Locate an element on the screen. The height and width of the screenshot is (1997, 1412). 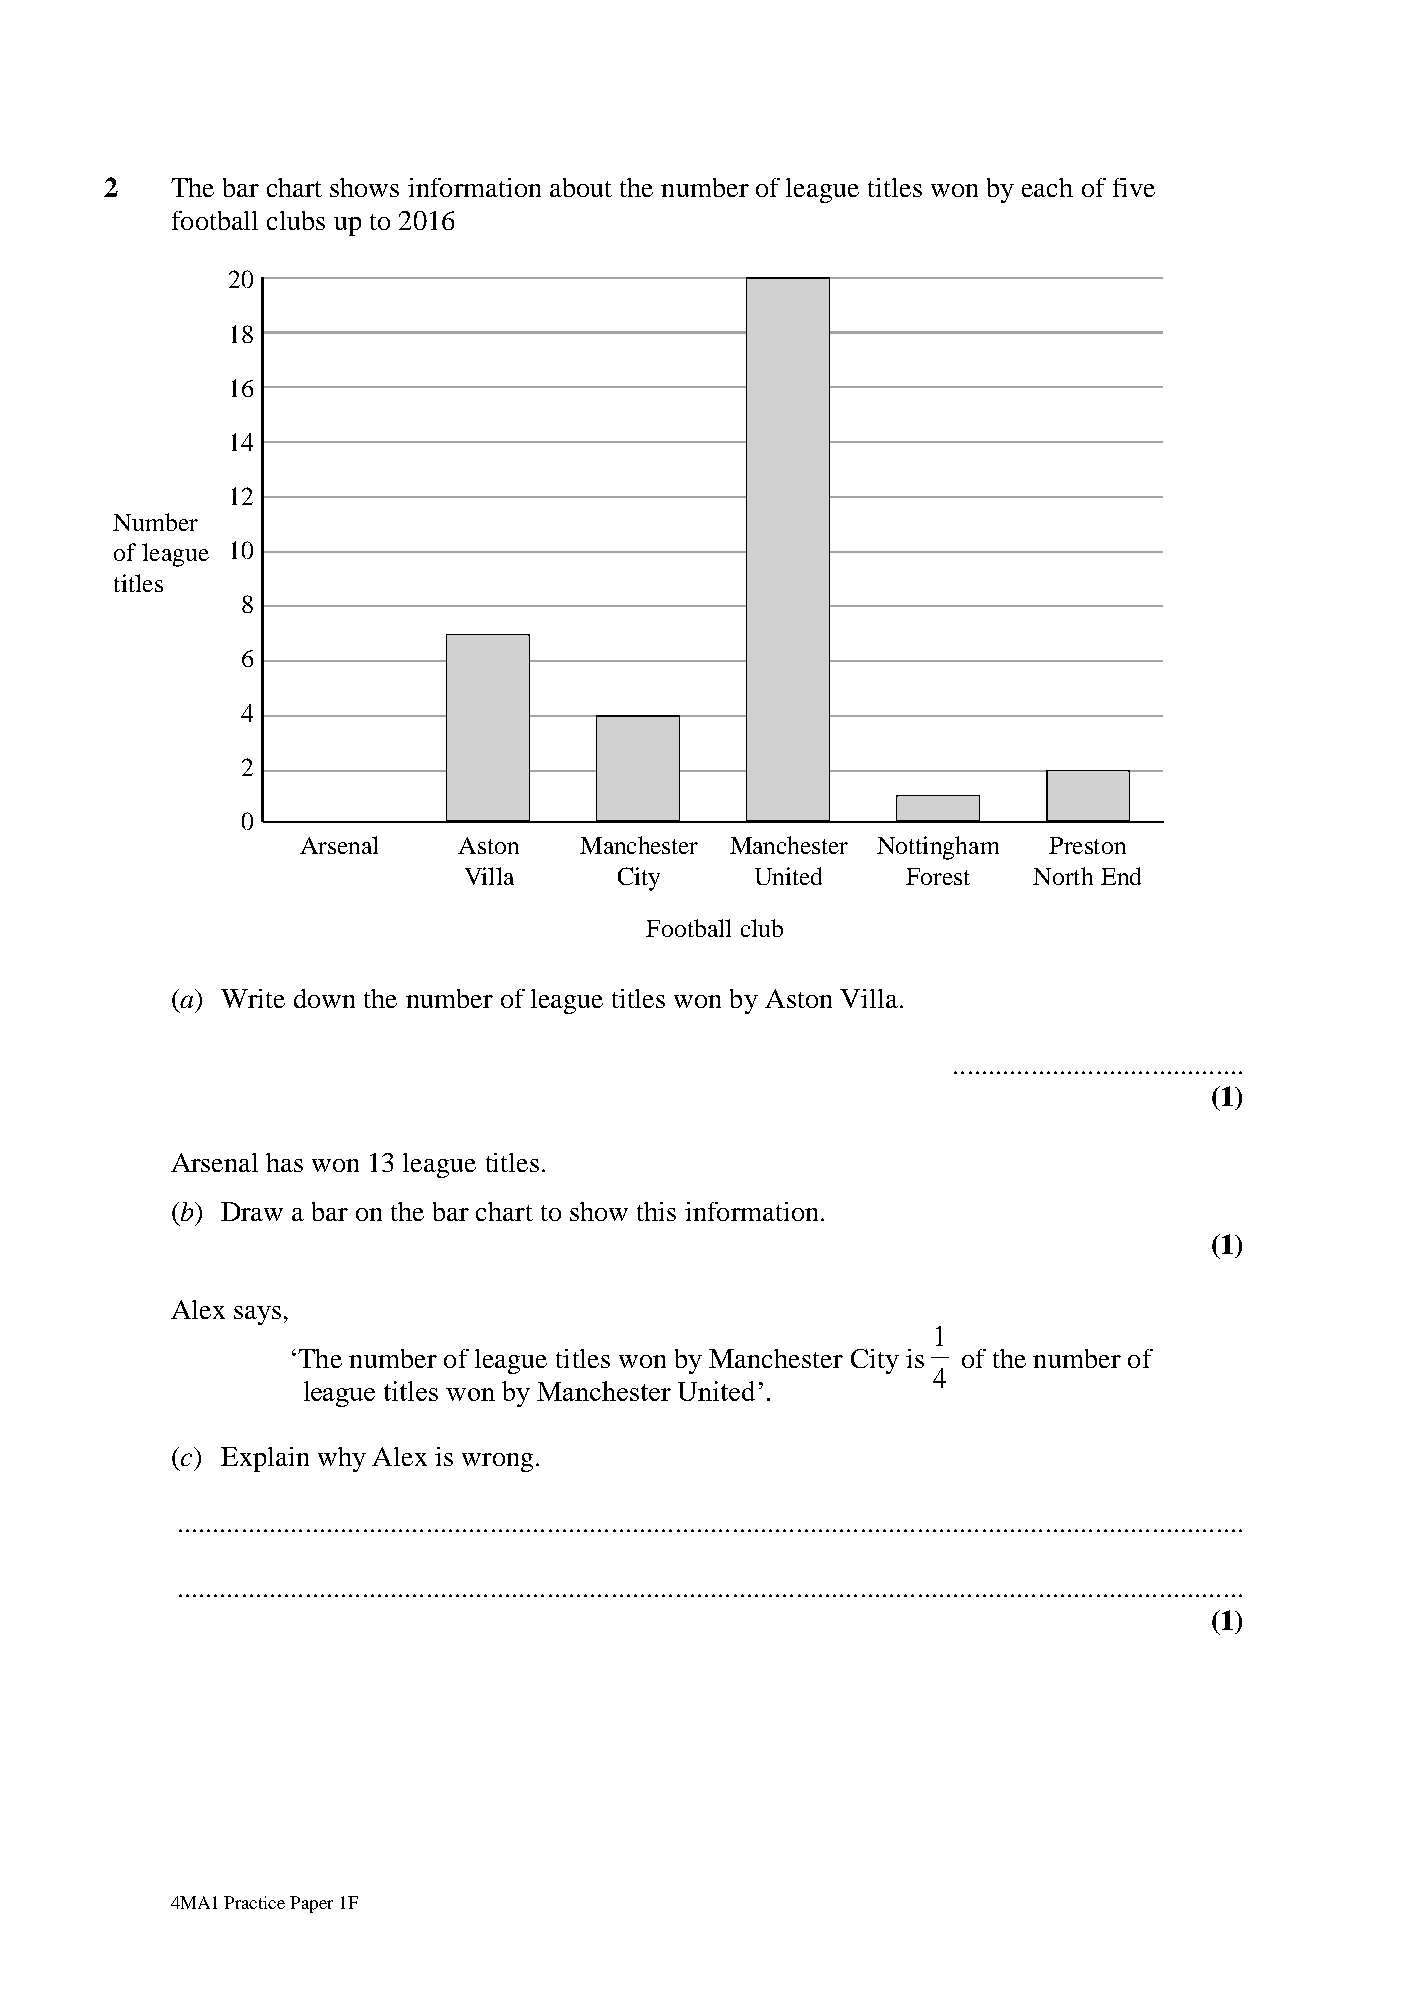
Preston is located at coordinates (1087, 845).
